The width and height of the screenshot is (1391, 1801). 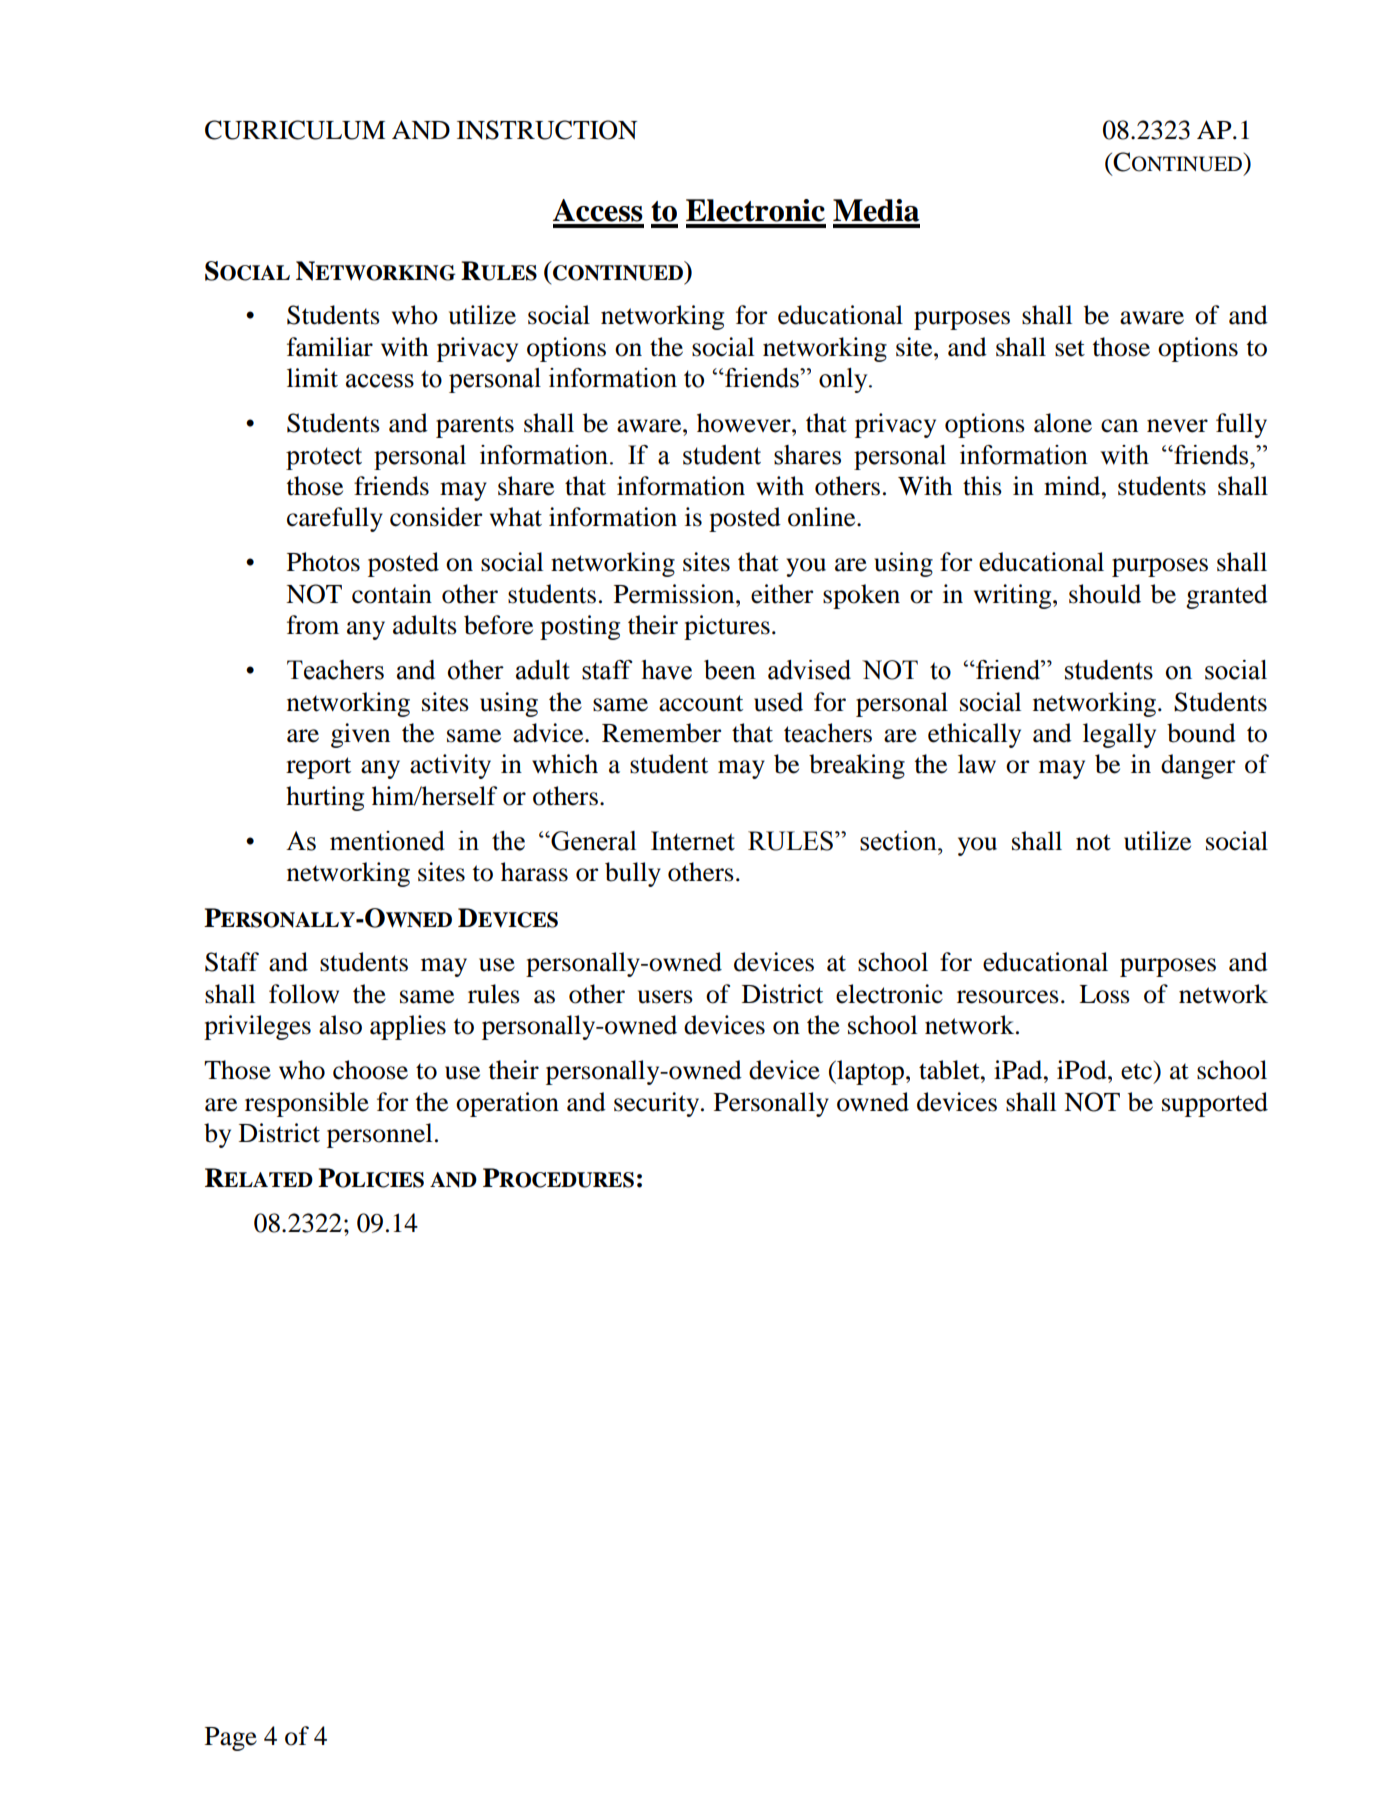 I want to click on choose, so click(x=370, y=1070).
